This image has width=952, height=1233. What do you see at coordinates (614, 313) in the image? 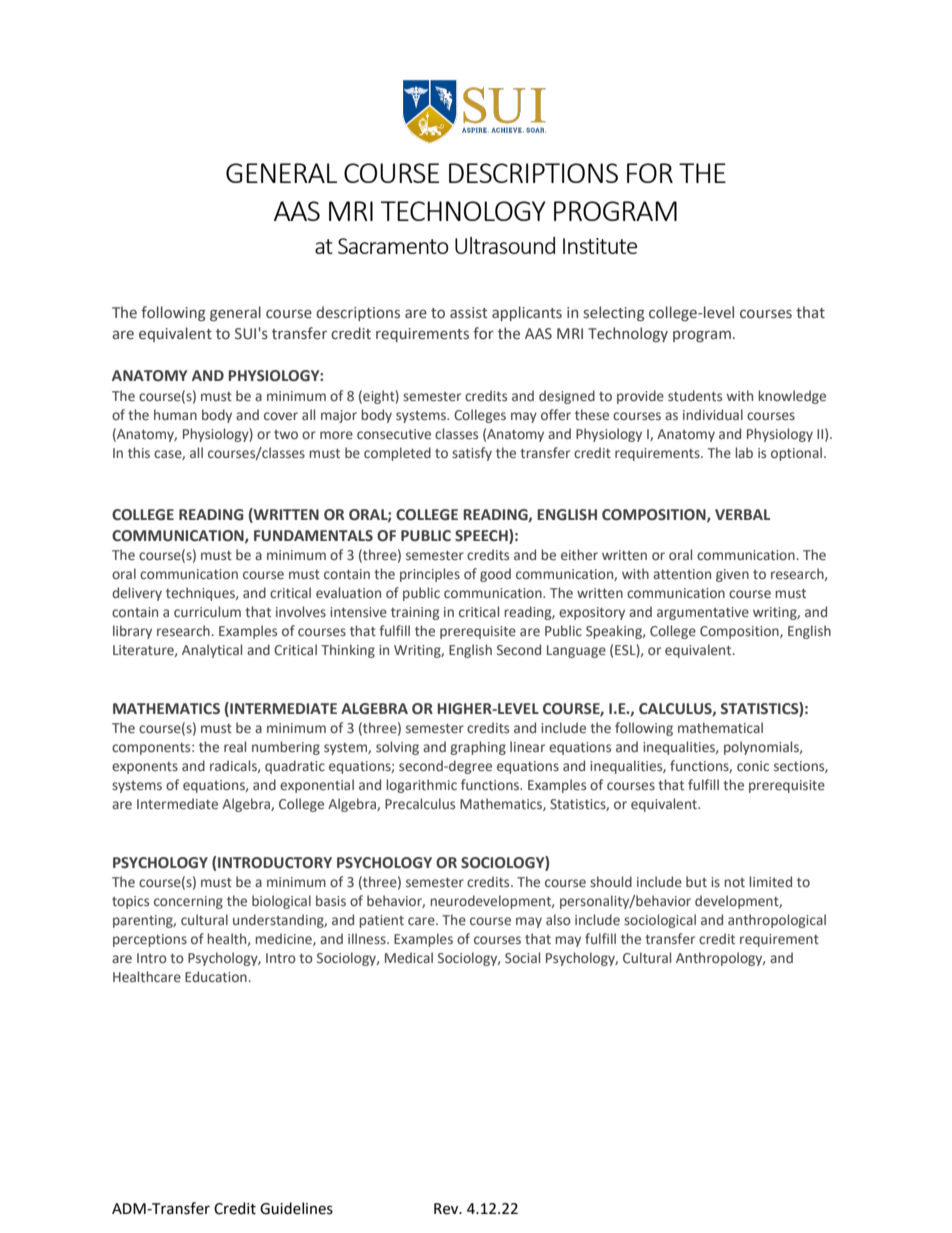
I see `selecting` at bounding box center [614, 313].
